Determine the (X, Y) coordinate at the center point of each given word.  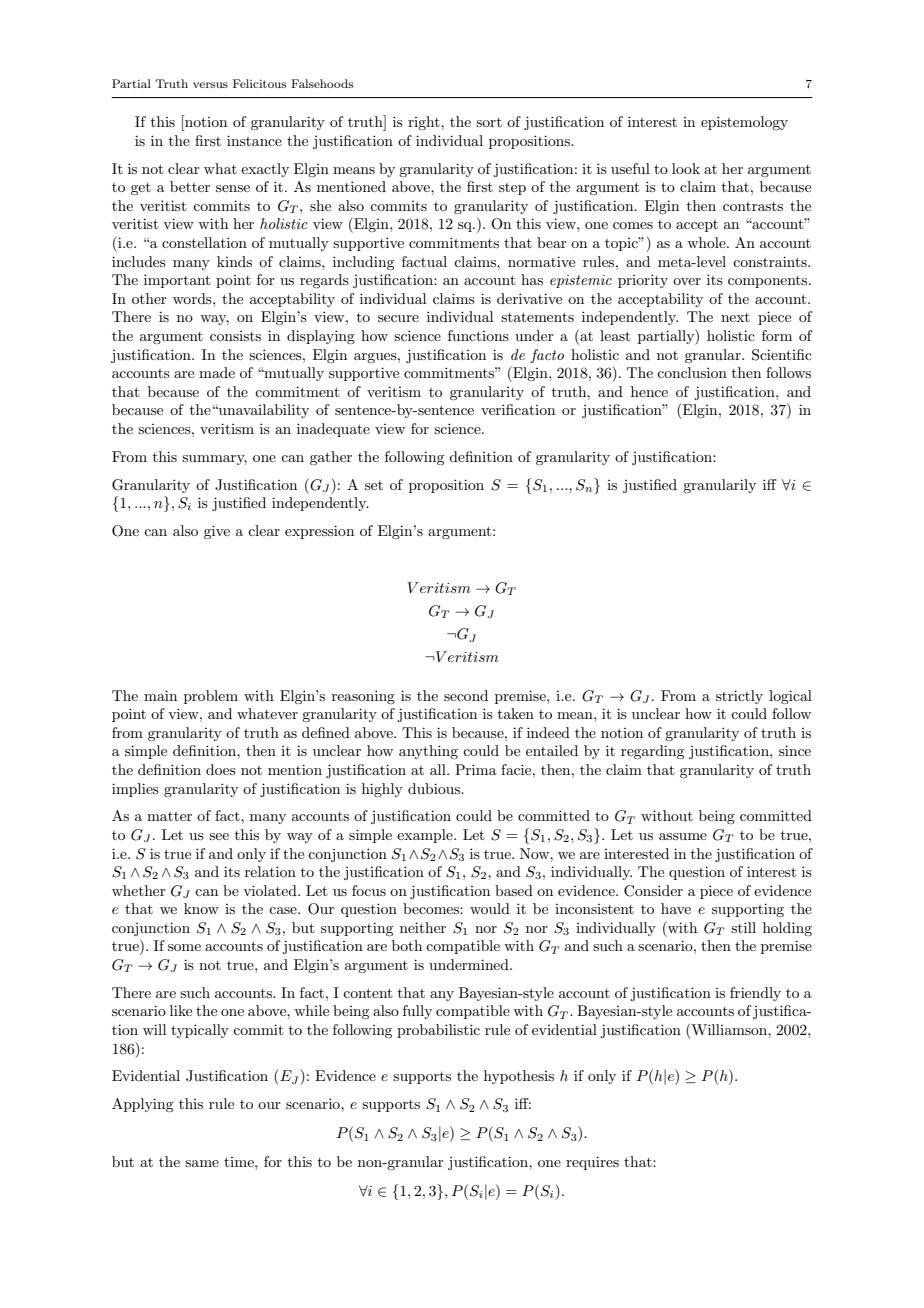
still (743, 927)
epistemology (744, 123)
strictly (739, 697)
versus (210, 85)
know (201, 908)
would (490, 908)
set (374, 485)
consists (235, 336)
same (202, 1163)
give (217, 532)
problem (211, 697)
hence (649, 391)
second (466, 695)
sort (489, 122)
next (735, 317)
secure (398, 318)
